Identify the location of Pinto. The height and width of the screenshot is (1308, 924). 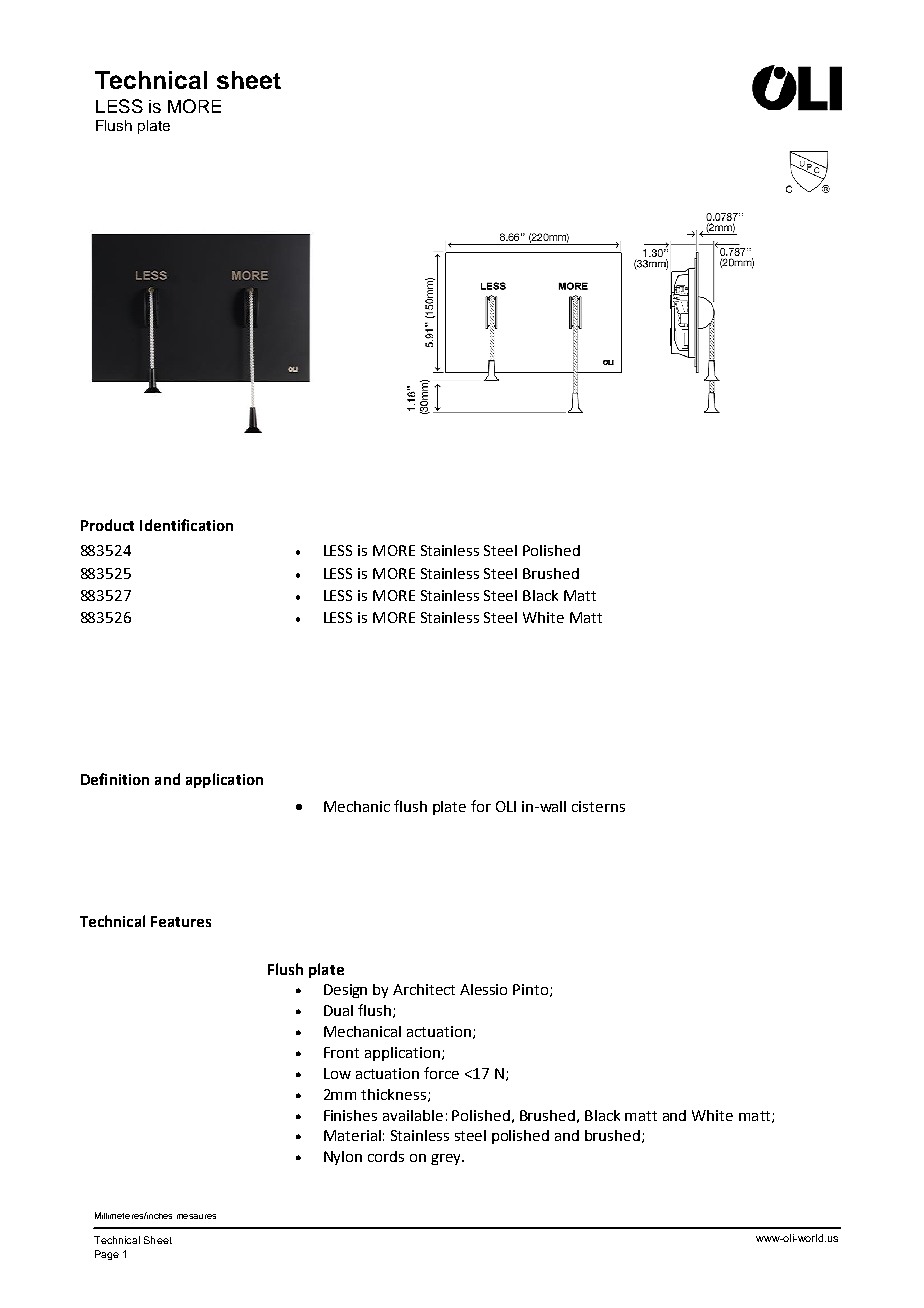
(532, 990).
